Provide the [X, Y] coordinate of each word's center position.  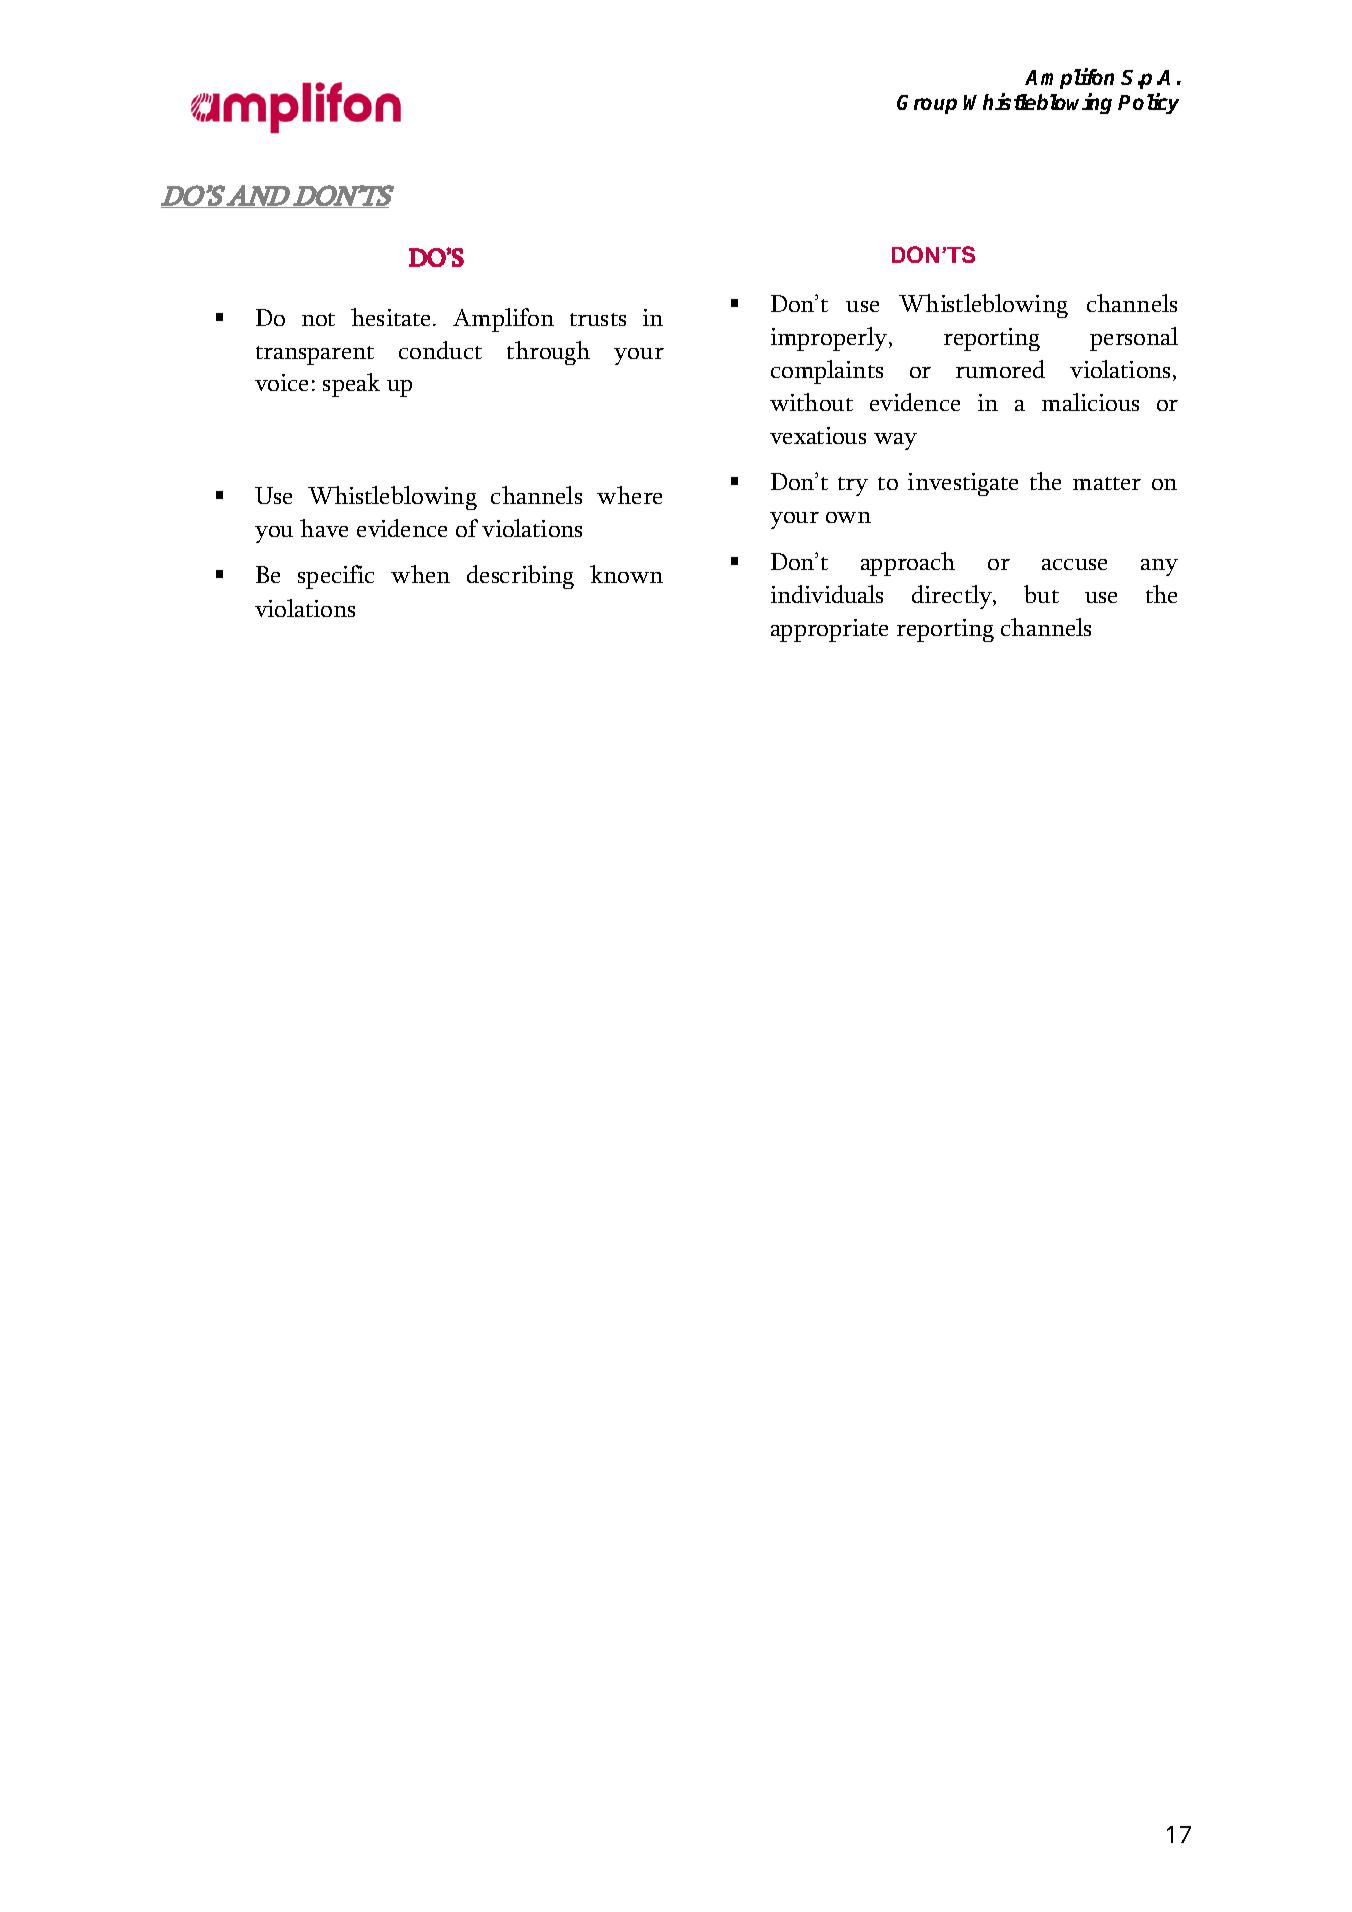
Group [927, 104]
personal [1134, 339]
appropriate [829, 630]
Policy [1148, 103]
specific [336, 577]
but [1041, 594]
